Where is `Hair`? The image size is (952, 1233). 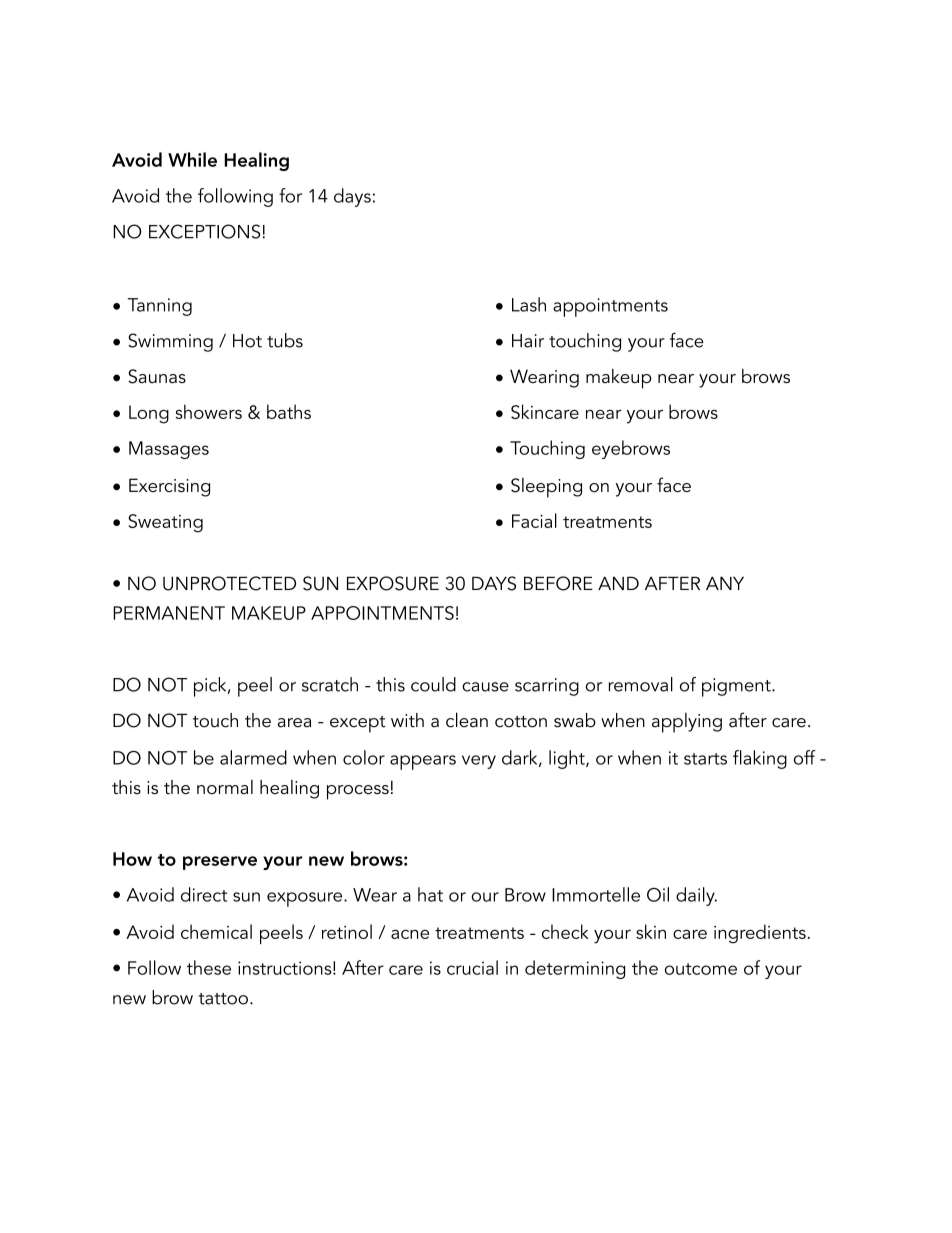
Hair is located at coordinates (528, 341).
